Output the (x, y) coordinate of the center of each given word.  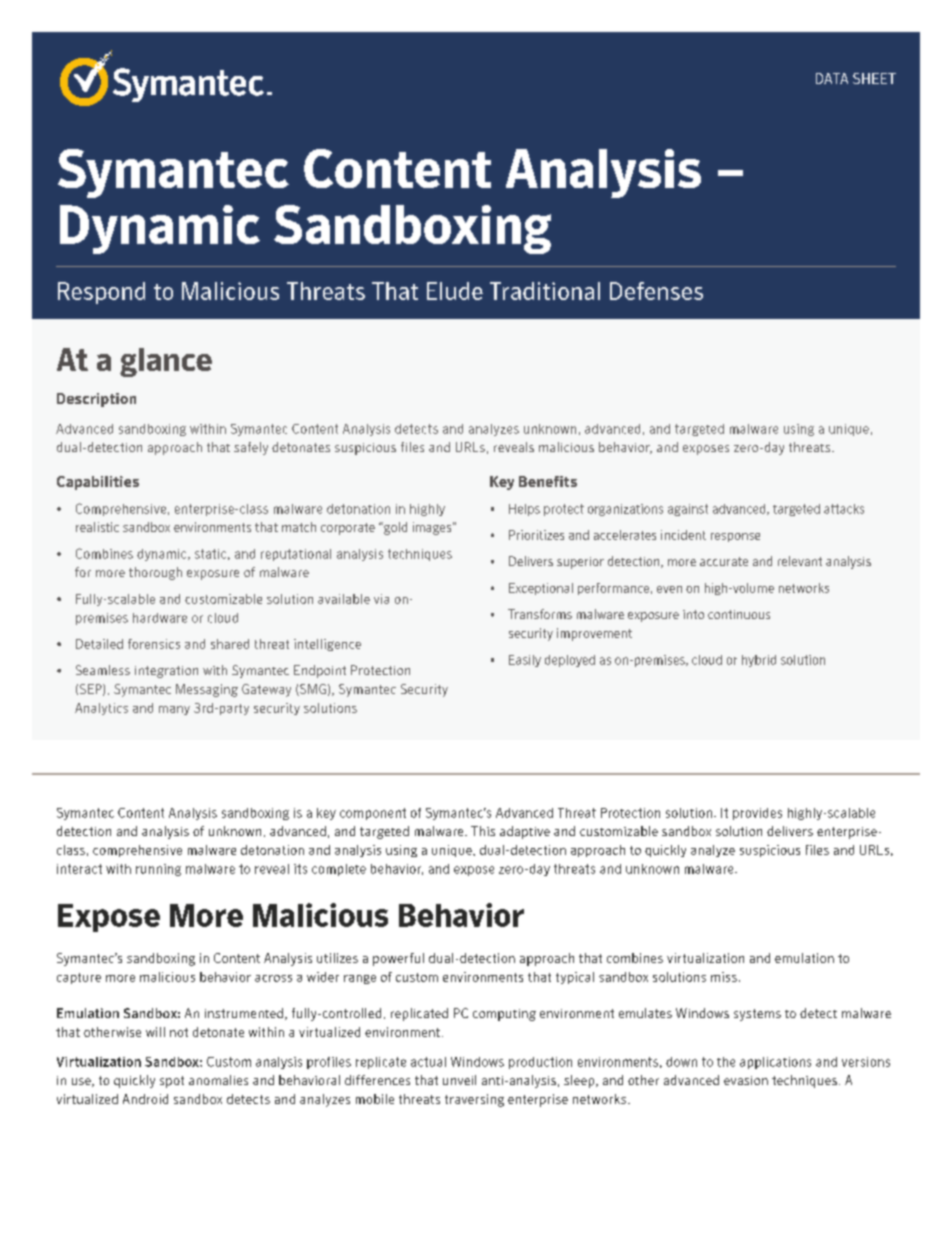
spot (172, 1082)
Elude (455, 291)
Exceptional (541, 589)
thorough (155, 573)
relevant (800, 561)
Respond (101, 293)
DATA (832, 78)
